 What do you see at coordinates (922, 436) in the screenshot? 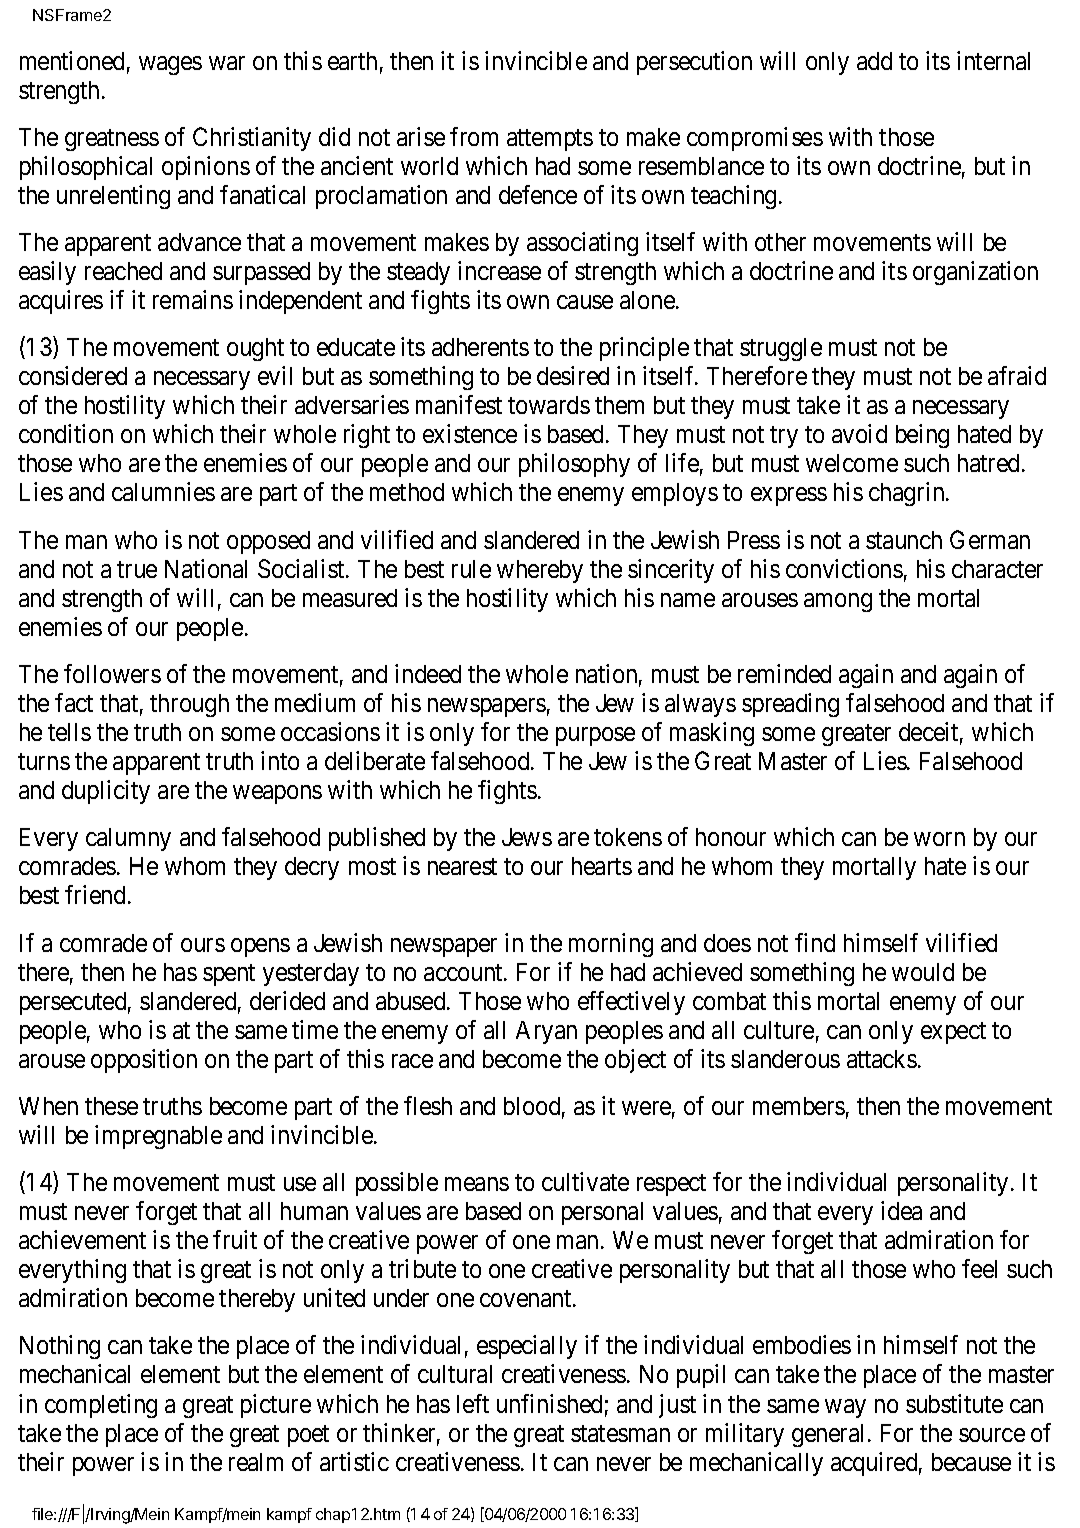
I see `being` at bounding box center [922, 436].
